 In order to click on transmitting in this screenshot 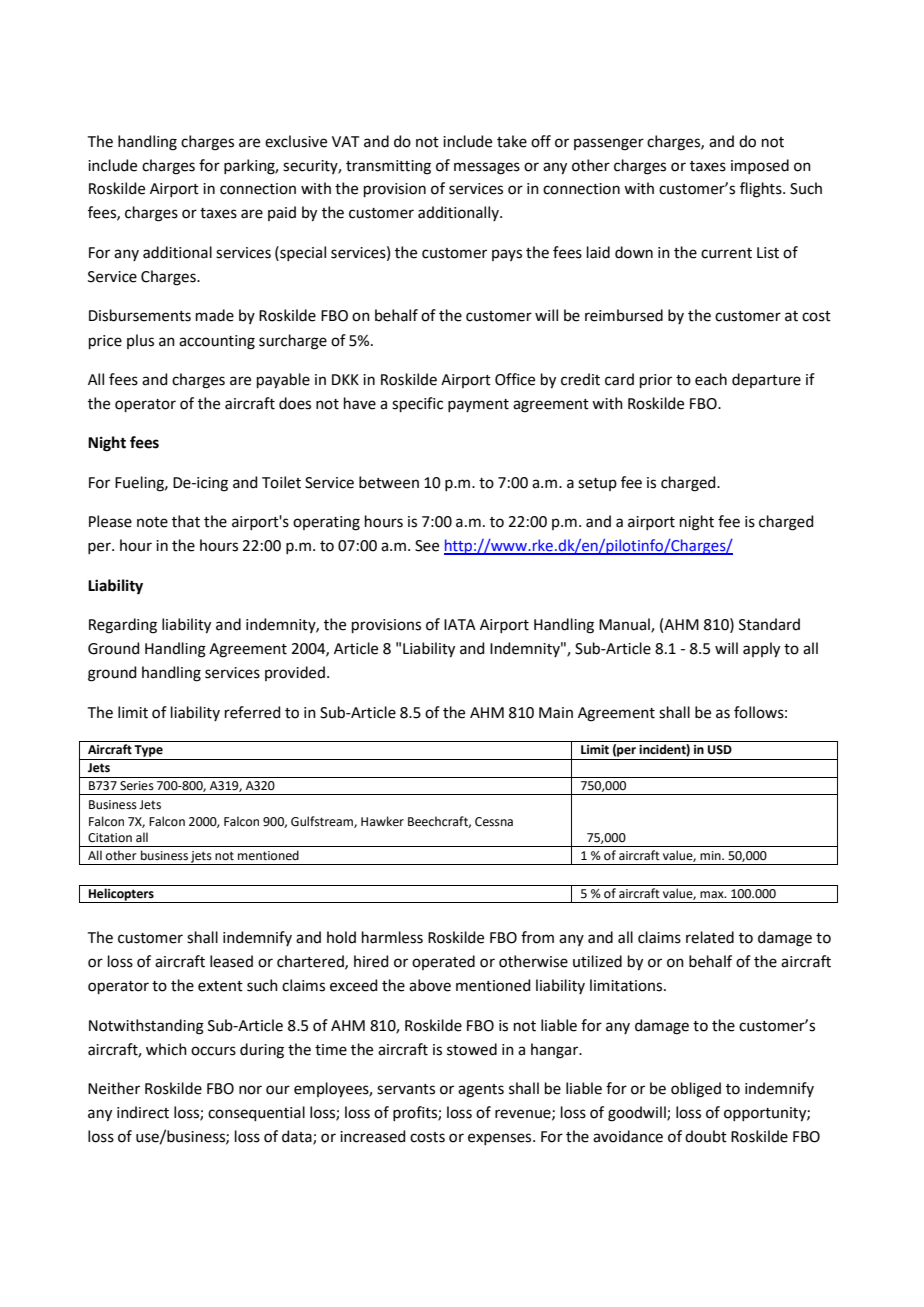, I will do `click(388, 167)`.
